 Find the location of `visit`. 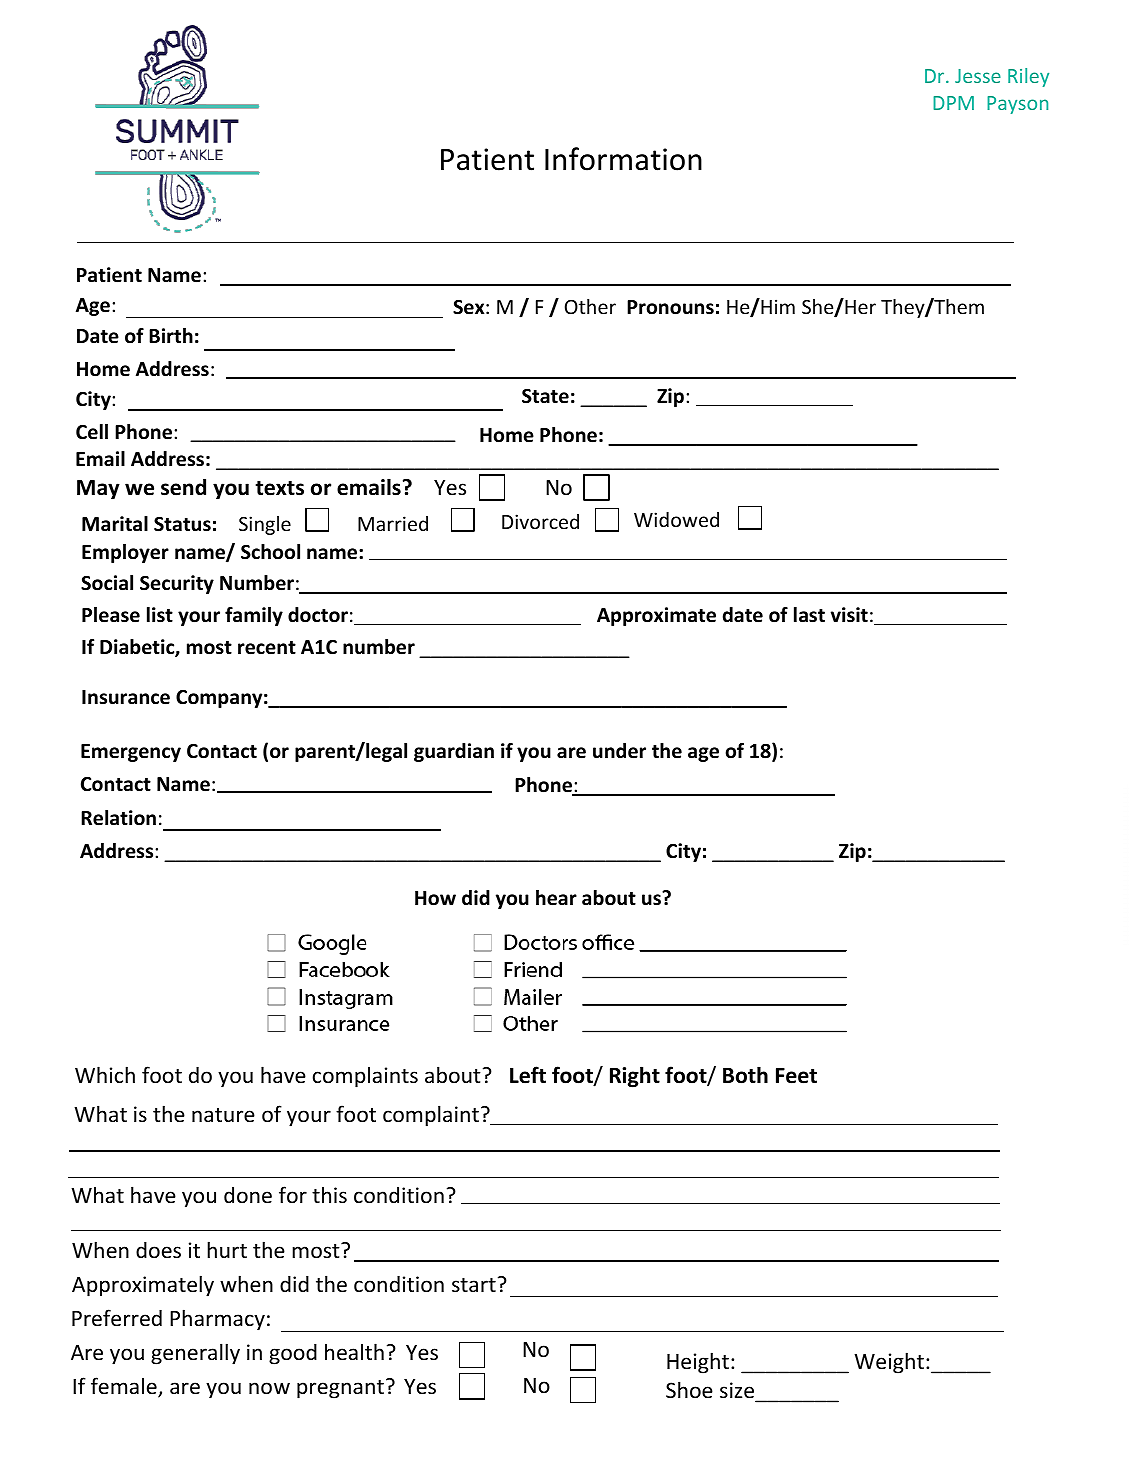

visit is located at coordinates (849, 615).
